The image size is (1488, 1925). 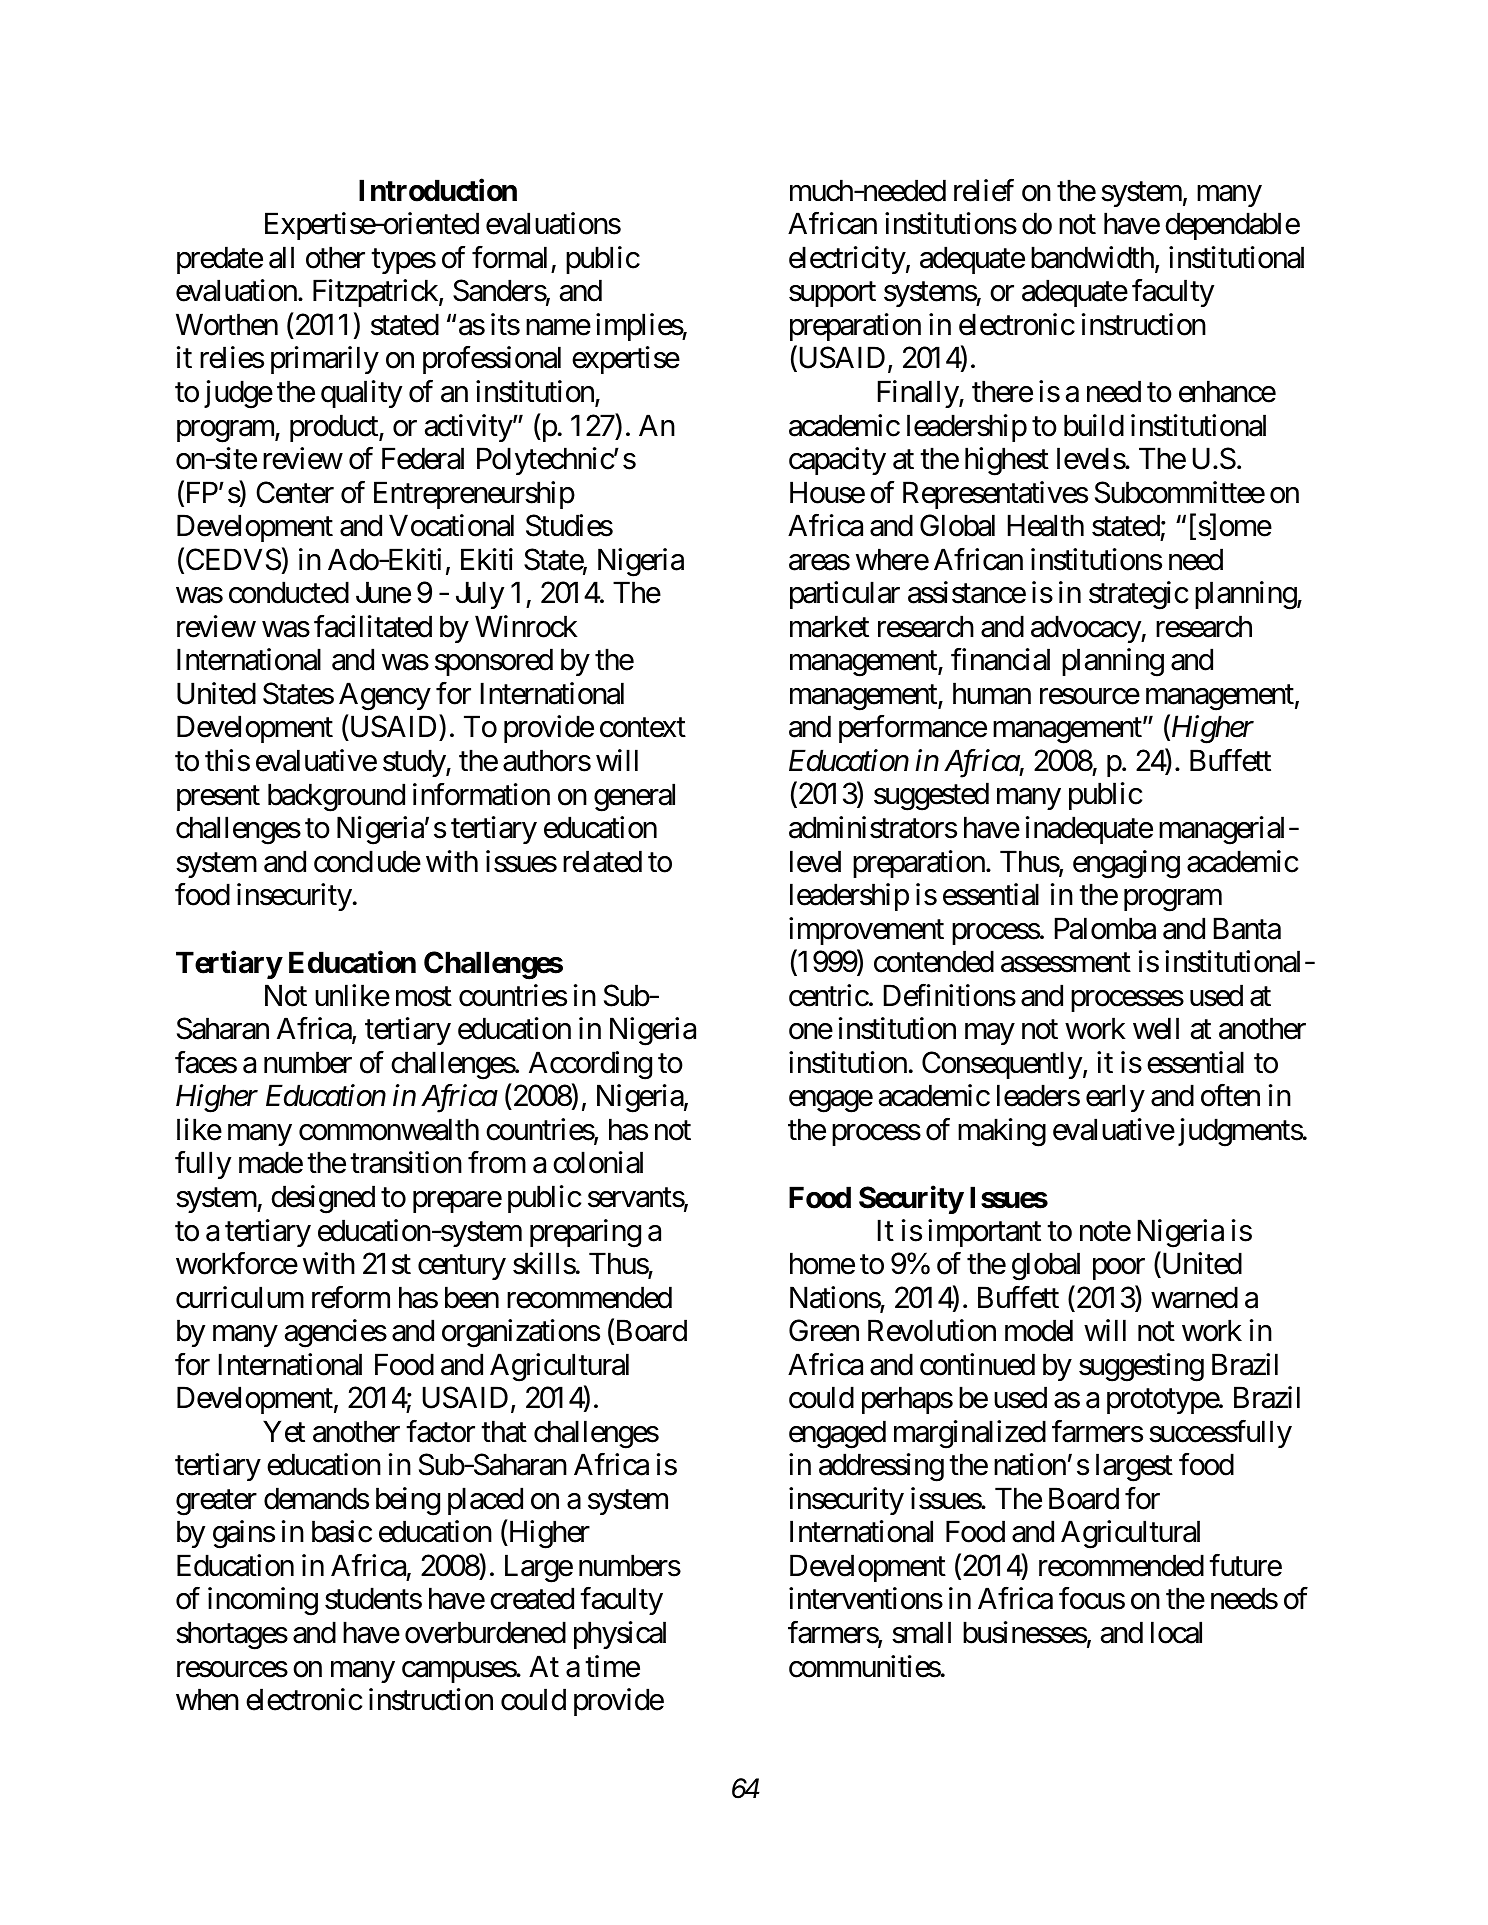 What do you see at coordinates (643, 728) in the screenshot?
I see `context` at bounding box center [643, 728].
